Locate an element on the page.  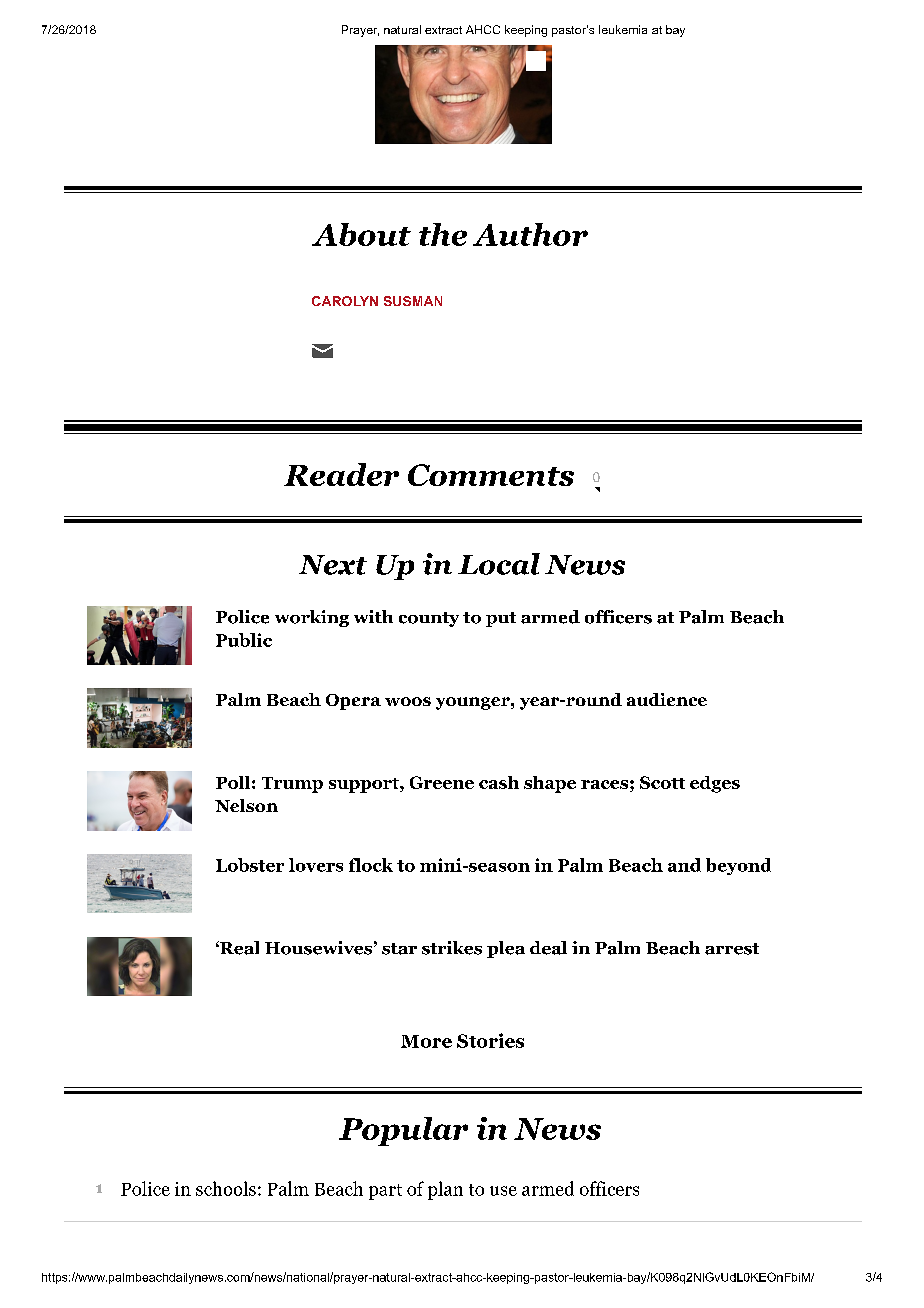
Opera is located at coordinates (353, 702).
